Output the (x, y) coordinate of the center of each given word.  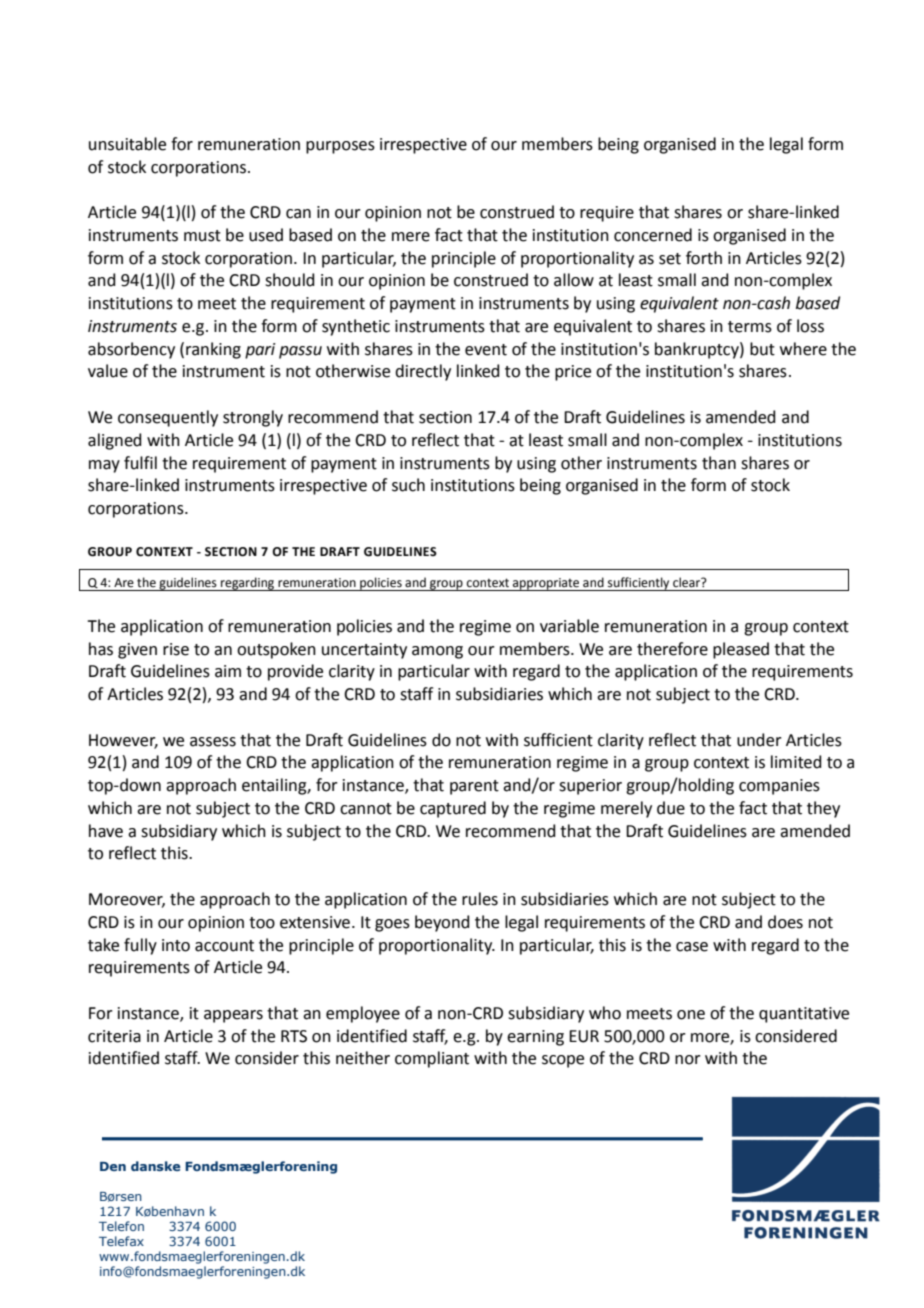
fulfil (140, 463)
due (671, 808)
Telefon (121, 1226)
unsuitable (127, 144)
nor (688, 1060)
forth (704, 258)
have (106, 831)
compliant (432, 1059)
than (719, 463)
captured (453, 809)
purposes (340, 147)
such (408, 485)
